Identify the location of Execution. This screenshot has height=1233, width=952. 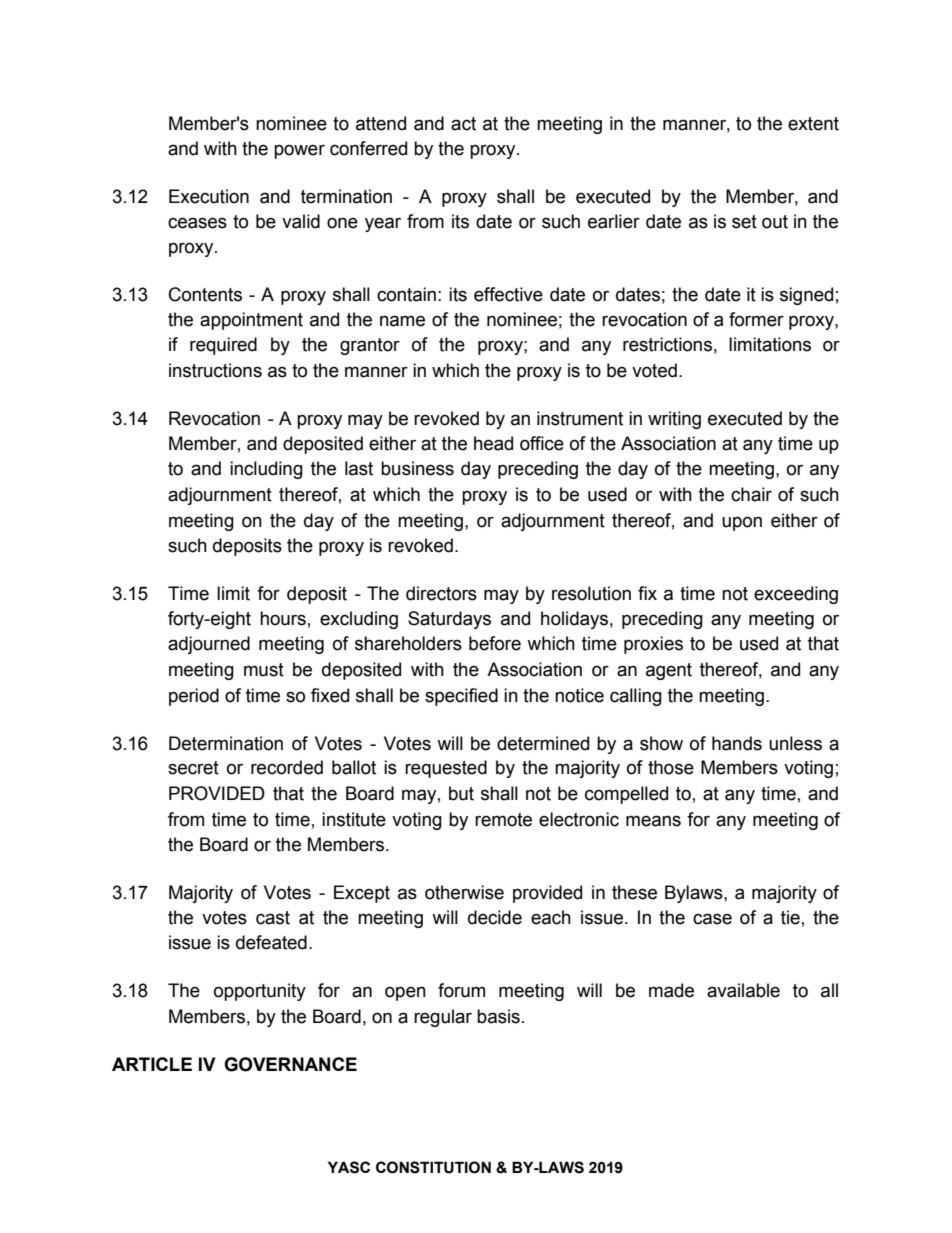
(209, 196).
